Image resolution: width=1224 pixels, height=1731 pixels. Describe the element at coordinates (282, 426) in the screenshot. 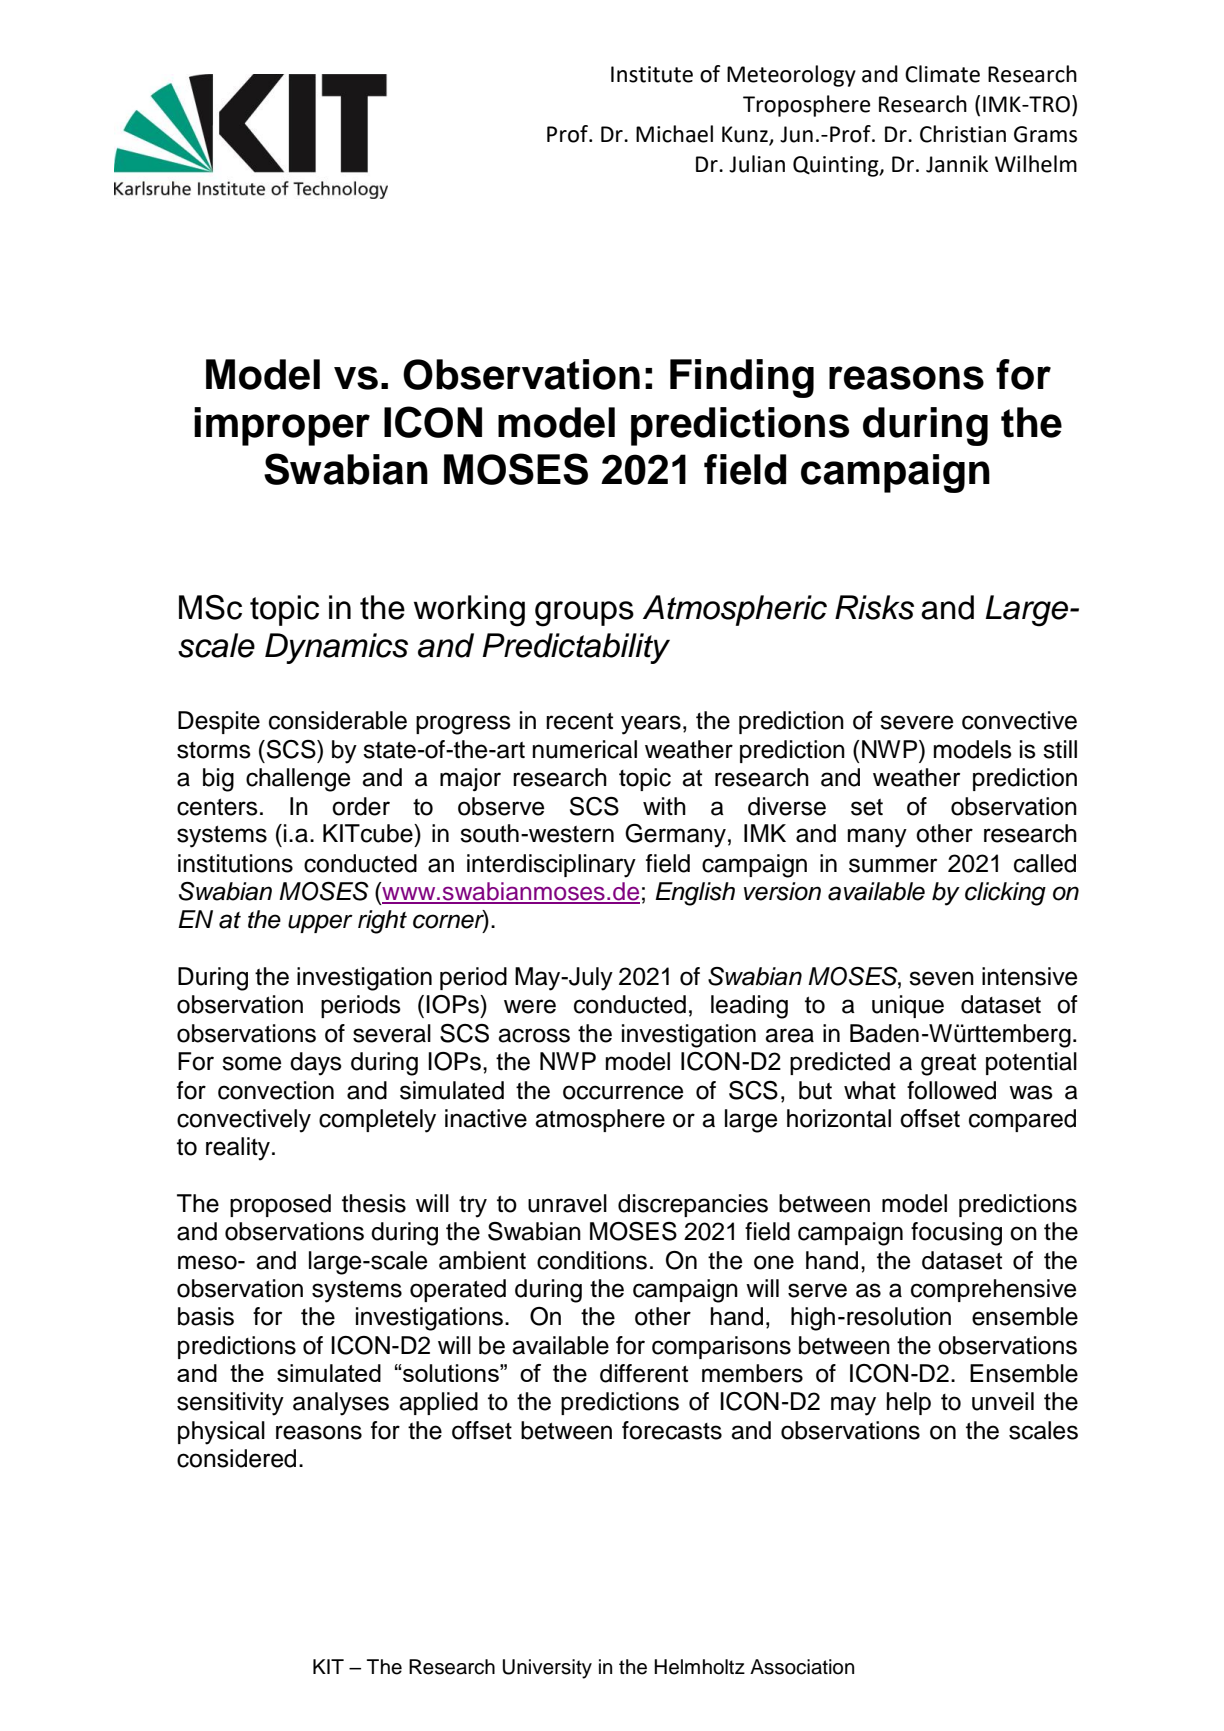

I see `improper` at that location.
